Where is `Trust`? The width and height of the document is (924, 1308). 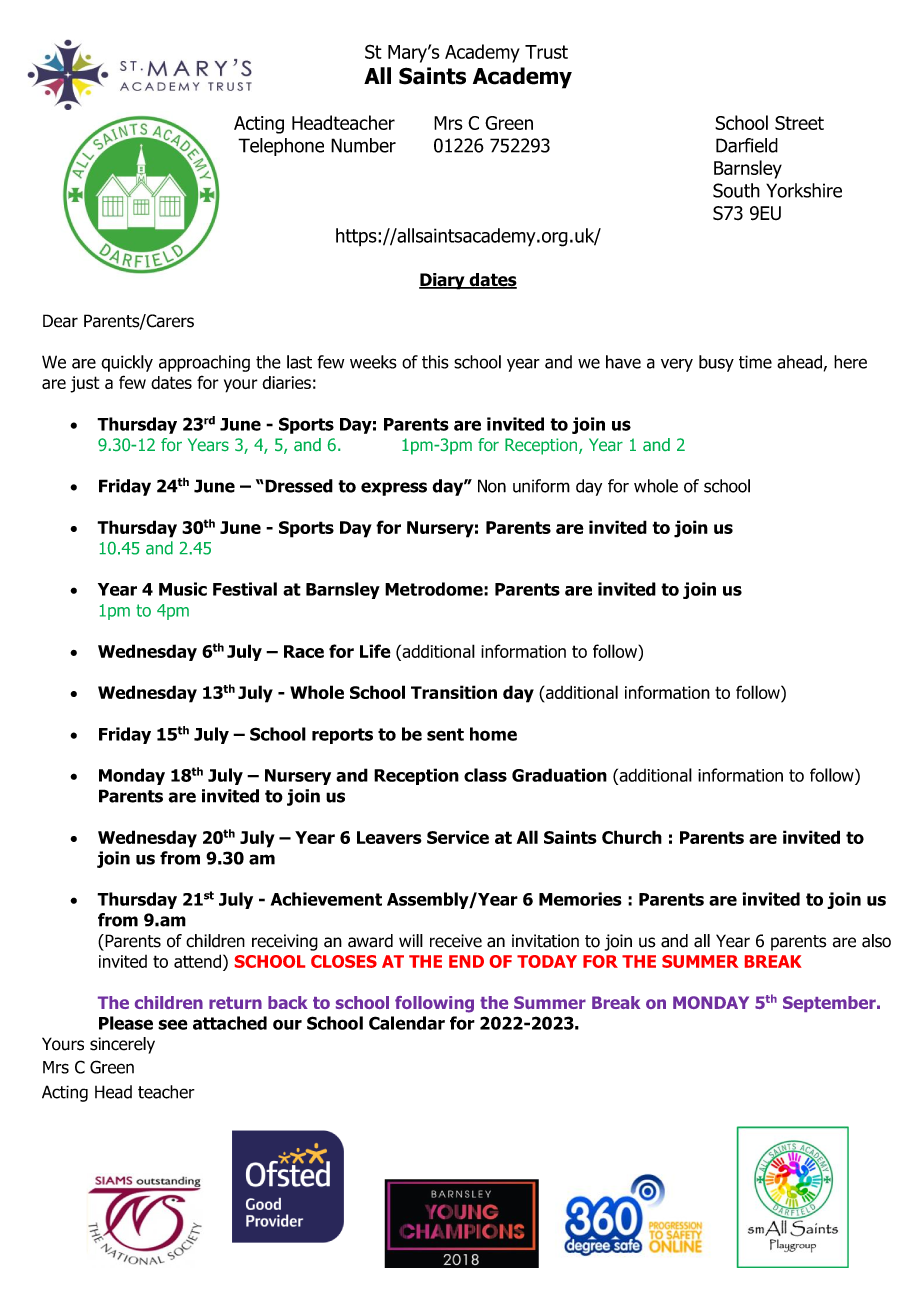 Trust is located at coordinates (546, 52).
